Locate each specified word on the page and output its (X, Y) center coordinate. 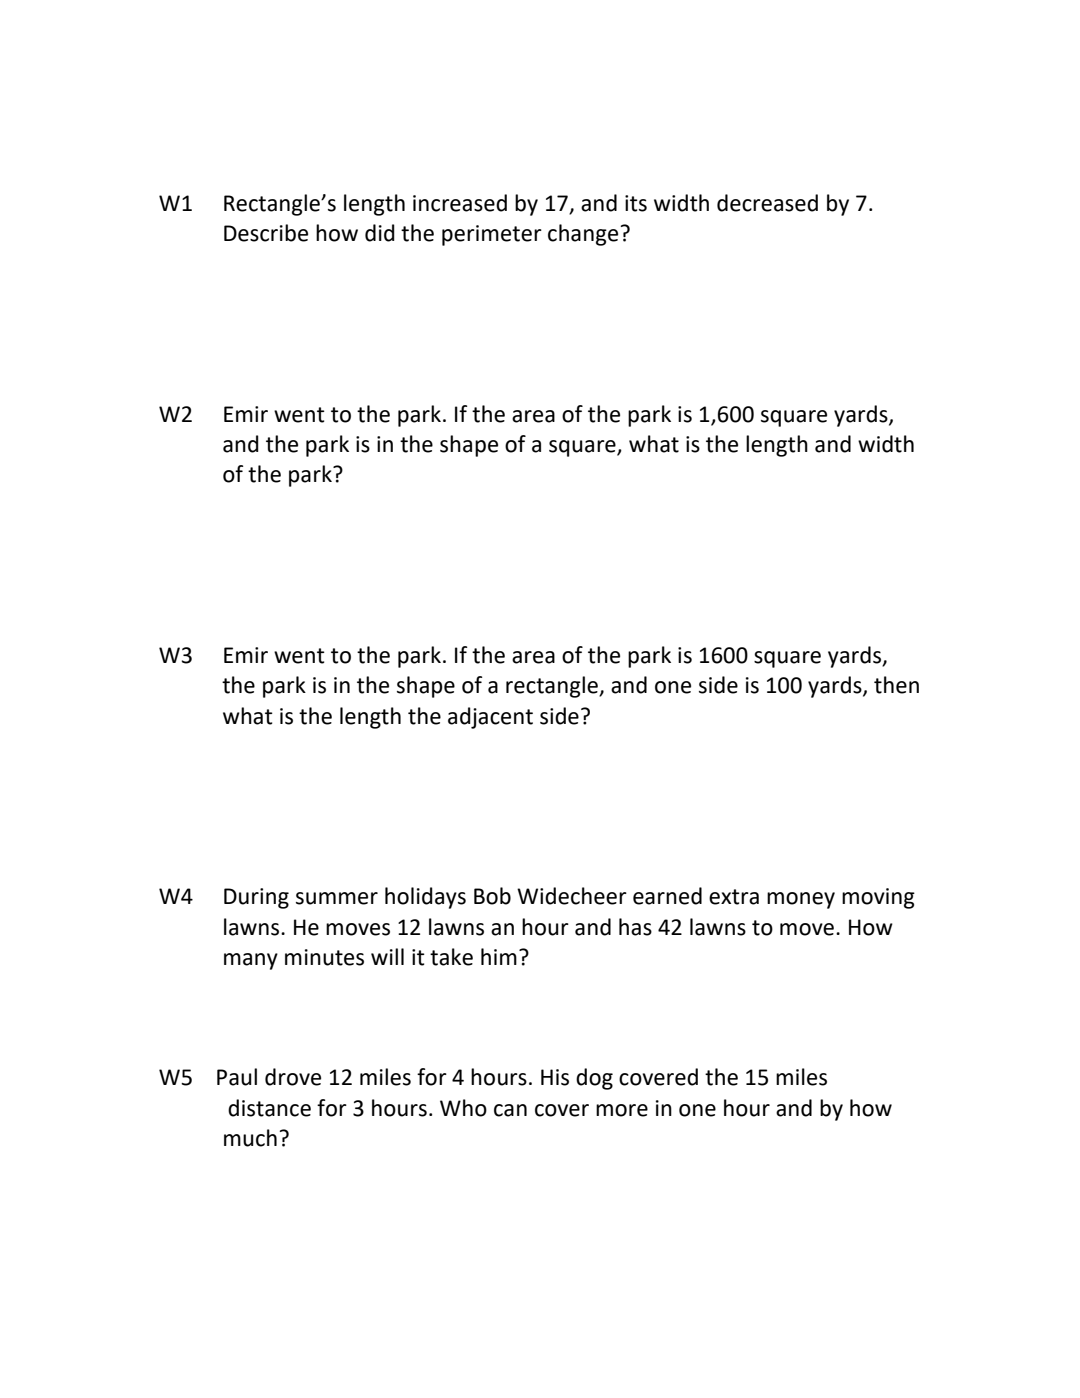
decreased (767, 203)
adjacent (490, 718)
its (636, 203)
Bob (492, 896)
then (896, 685)
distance (269, 1108)
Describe (266, 233)
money (801, 900)
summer (337, 898)
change (583, 235)
